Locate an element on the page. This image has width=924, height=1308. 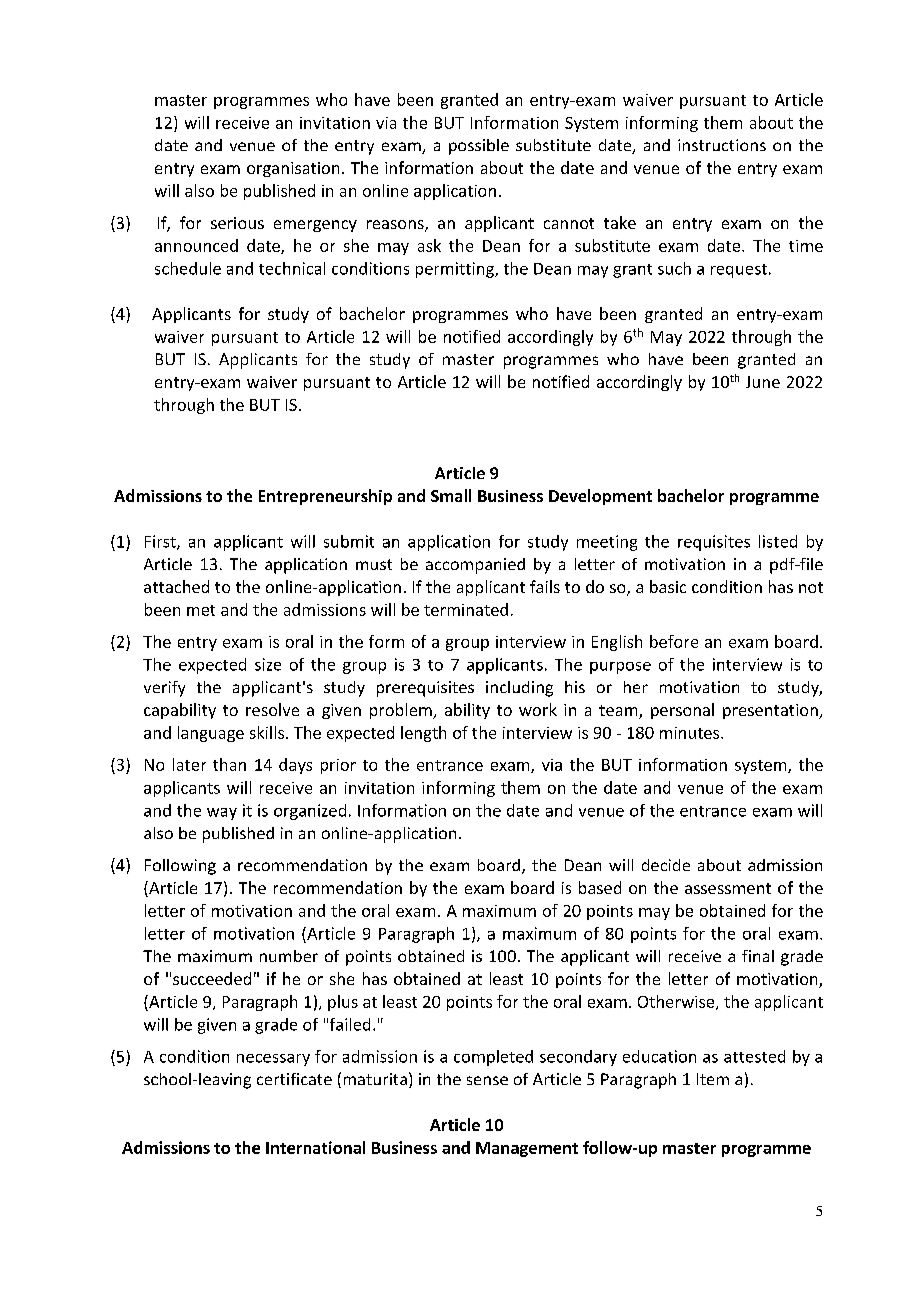
Item is located at coordinates (713, 1079).
